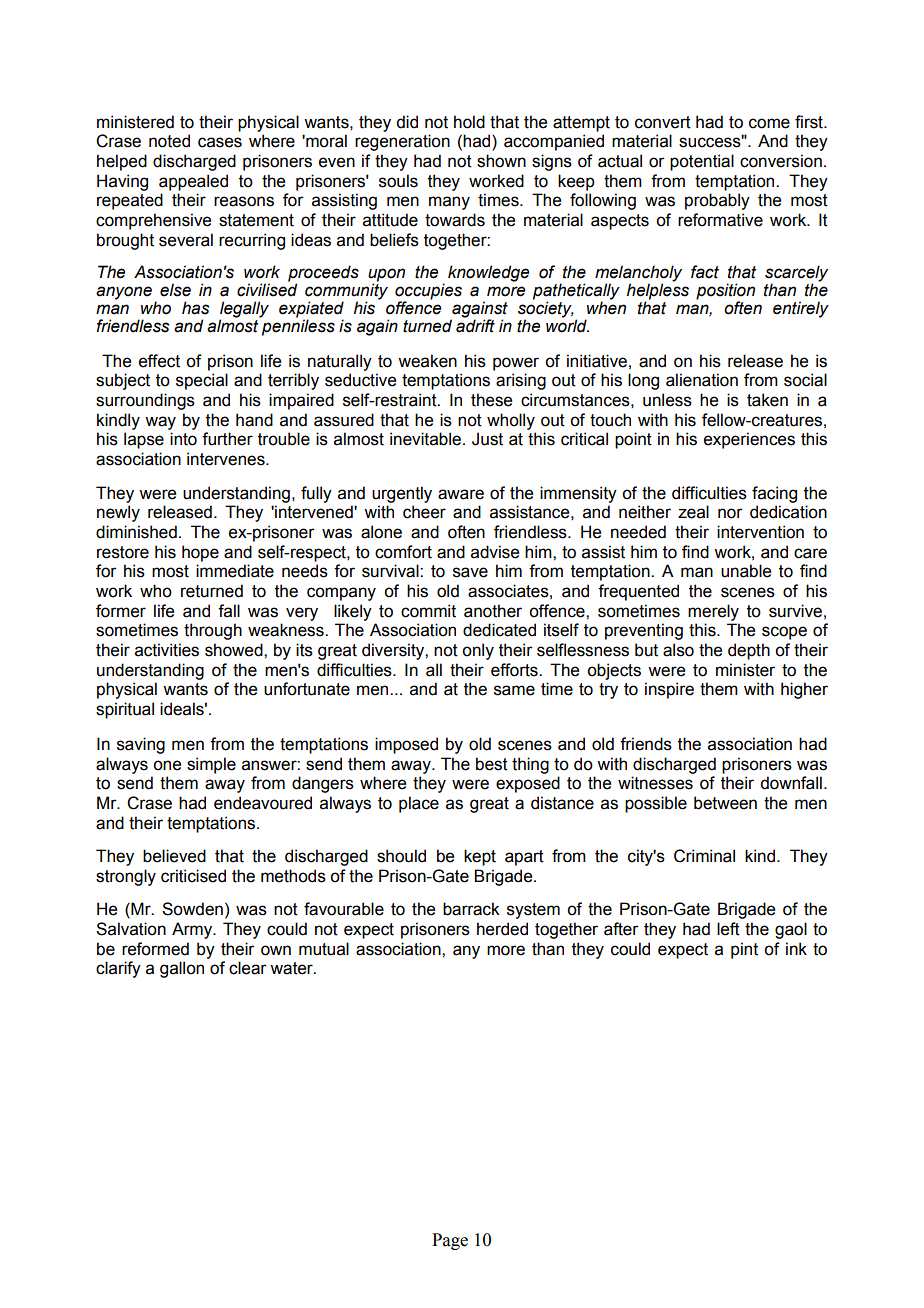 This screenshot has height=1308, width=924. Describe the element at coordinates (450, 1241) in the screenshot. I see `Page` at that location.
